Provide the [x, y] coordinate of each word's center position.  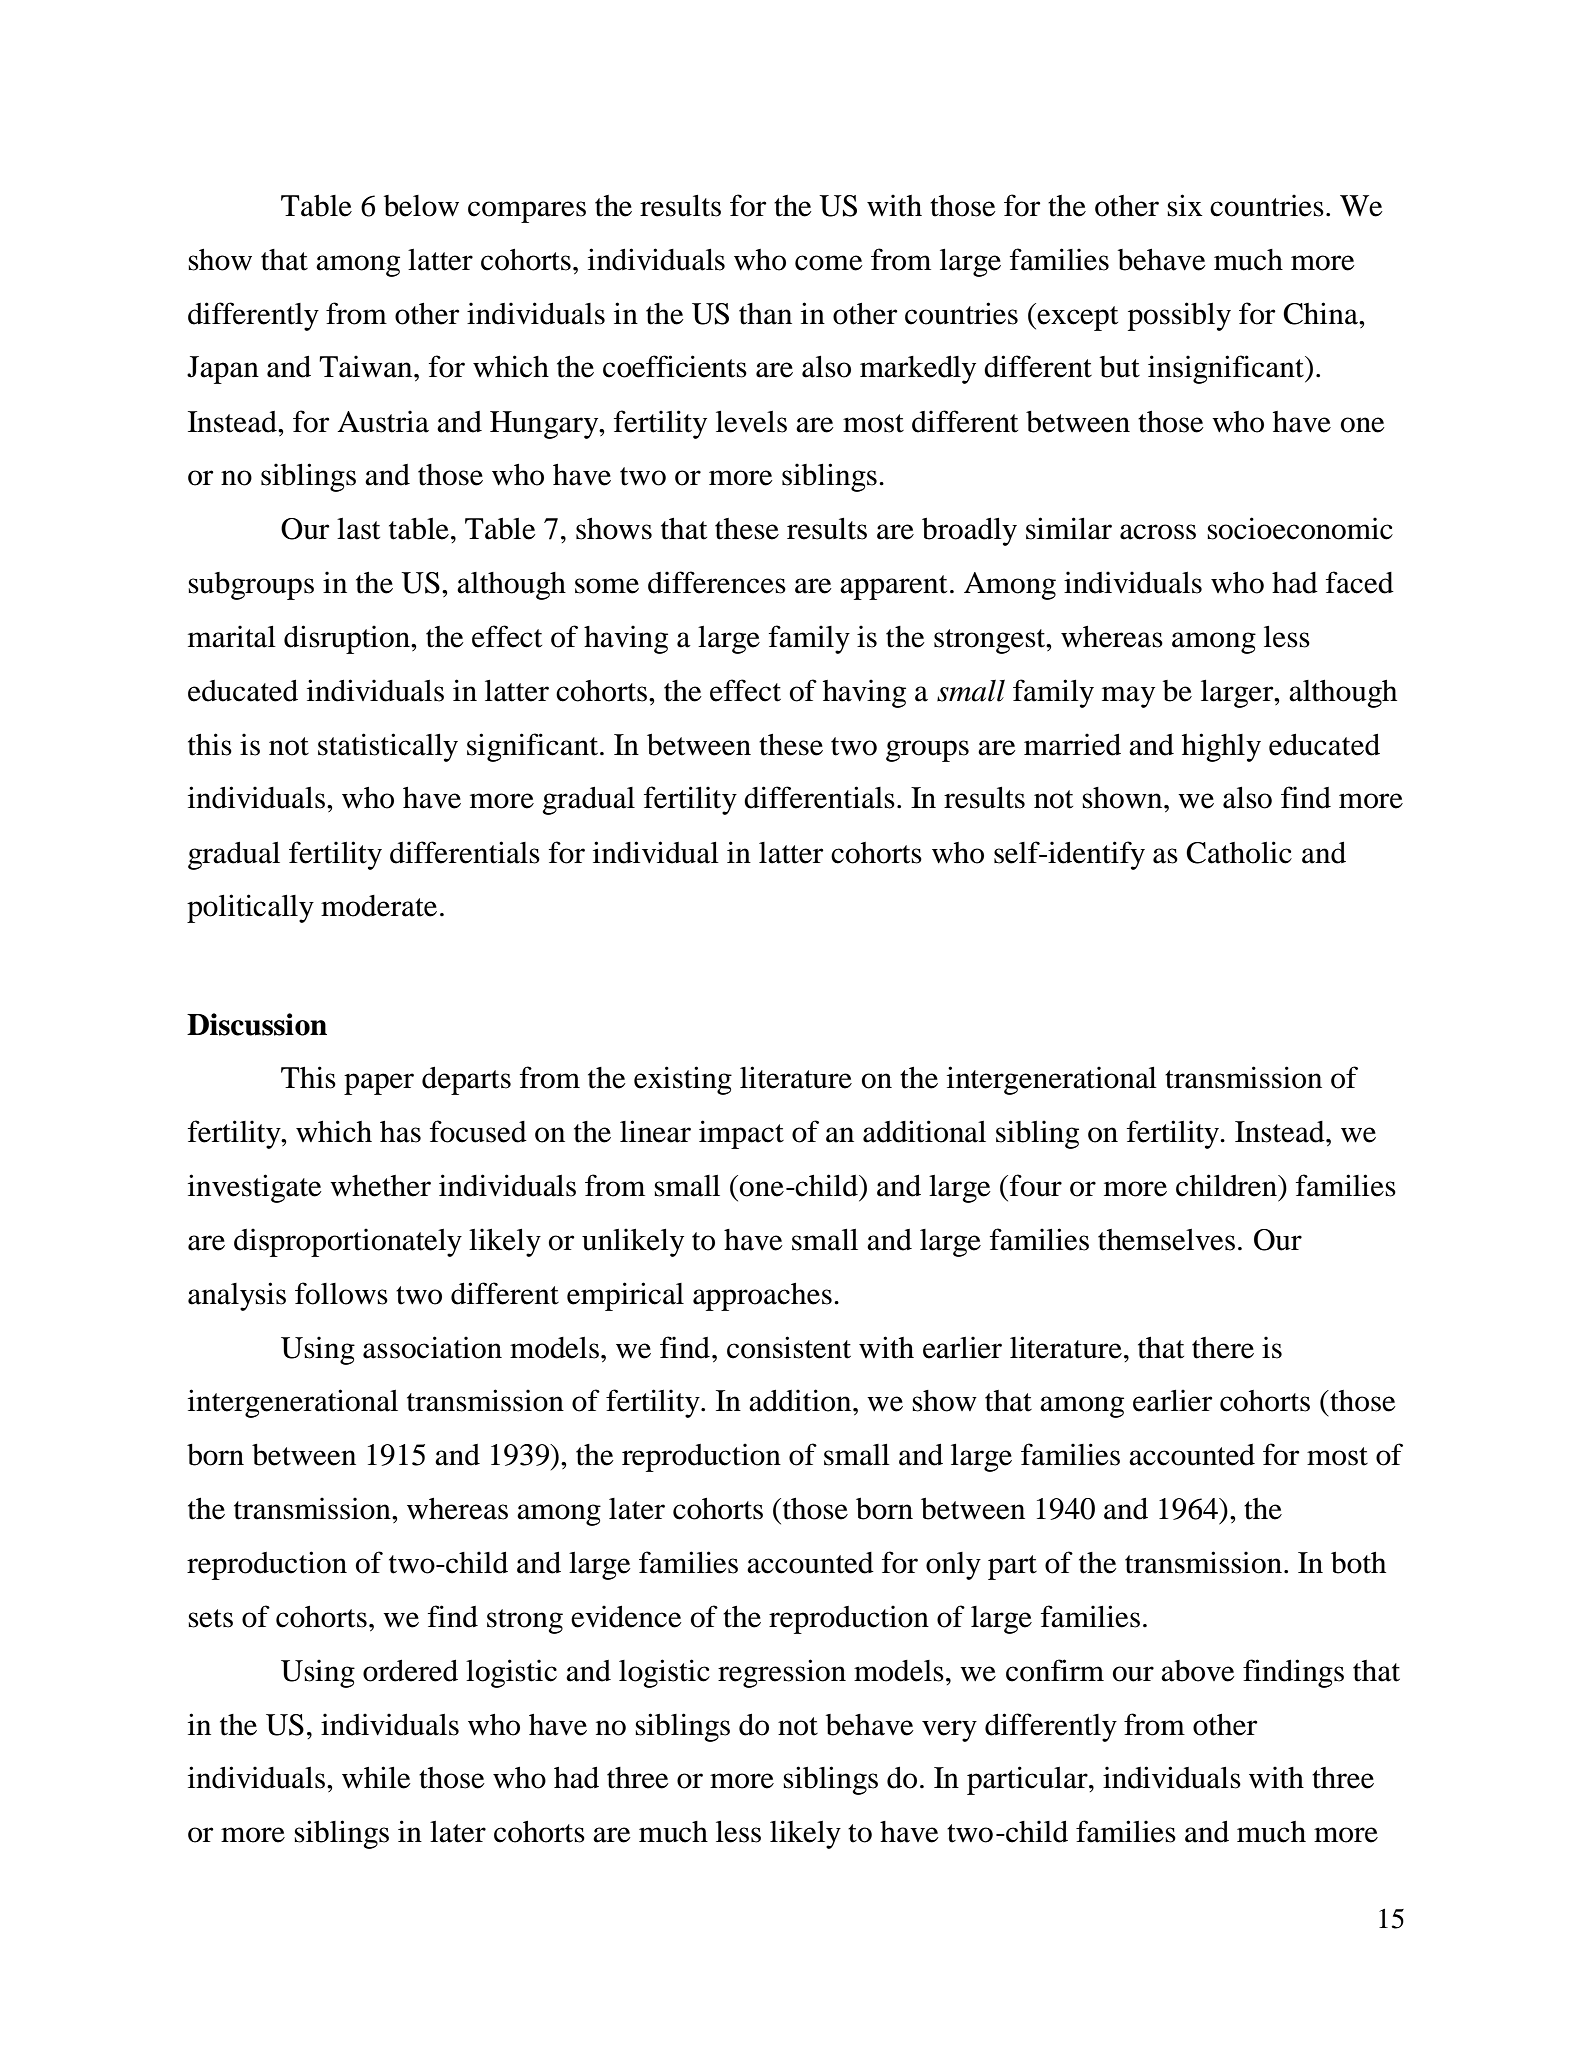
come [829, 263]
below [421, 206]
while [376, 1777]
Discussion [257, 1024]
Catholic [1239, 852]
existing [683, 1080]
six [1185, 205]
